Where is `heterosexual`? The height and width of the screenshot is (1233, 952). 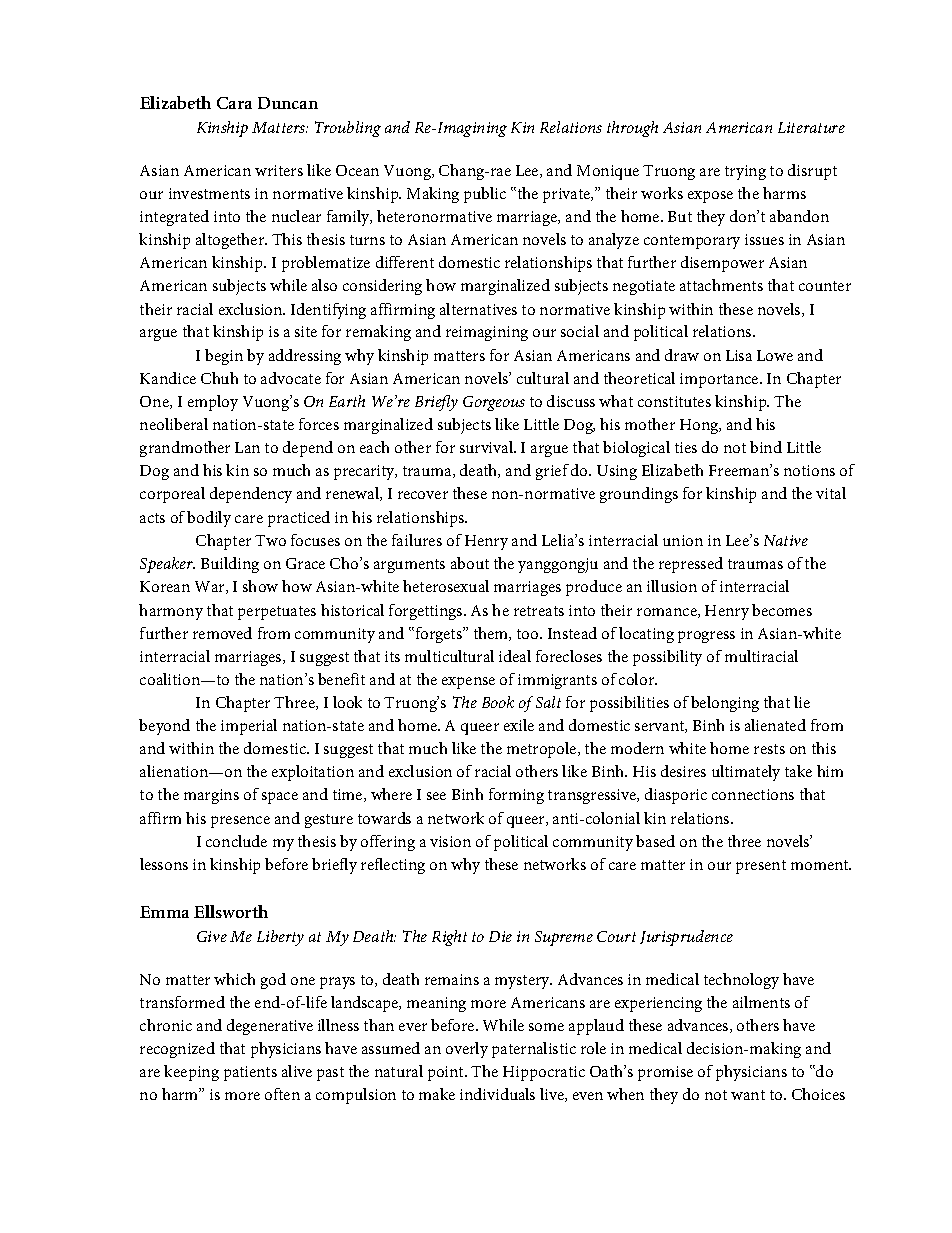
heterosexual is located at coordinates (446, 586).
